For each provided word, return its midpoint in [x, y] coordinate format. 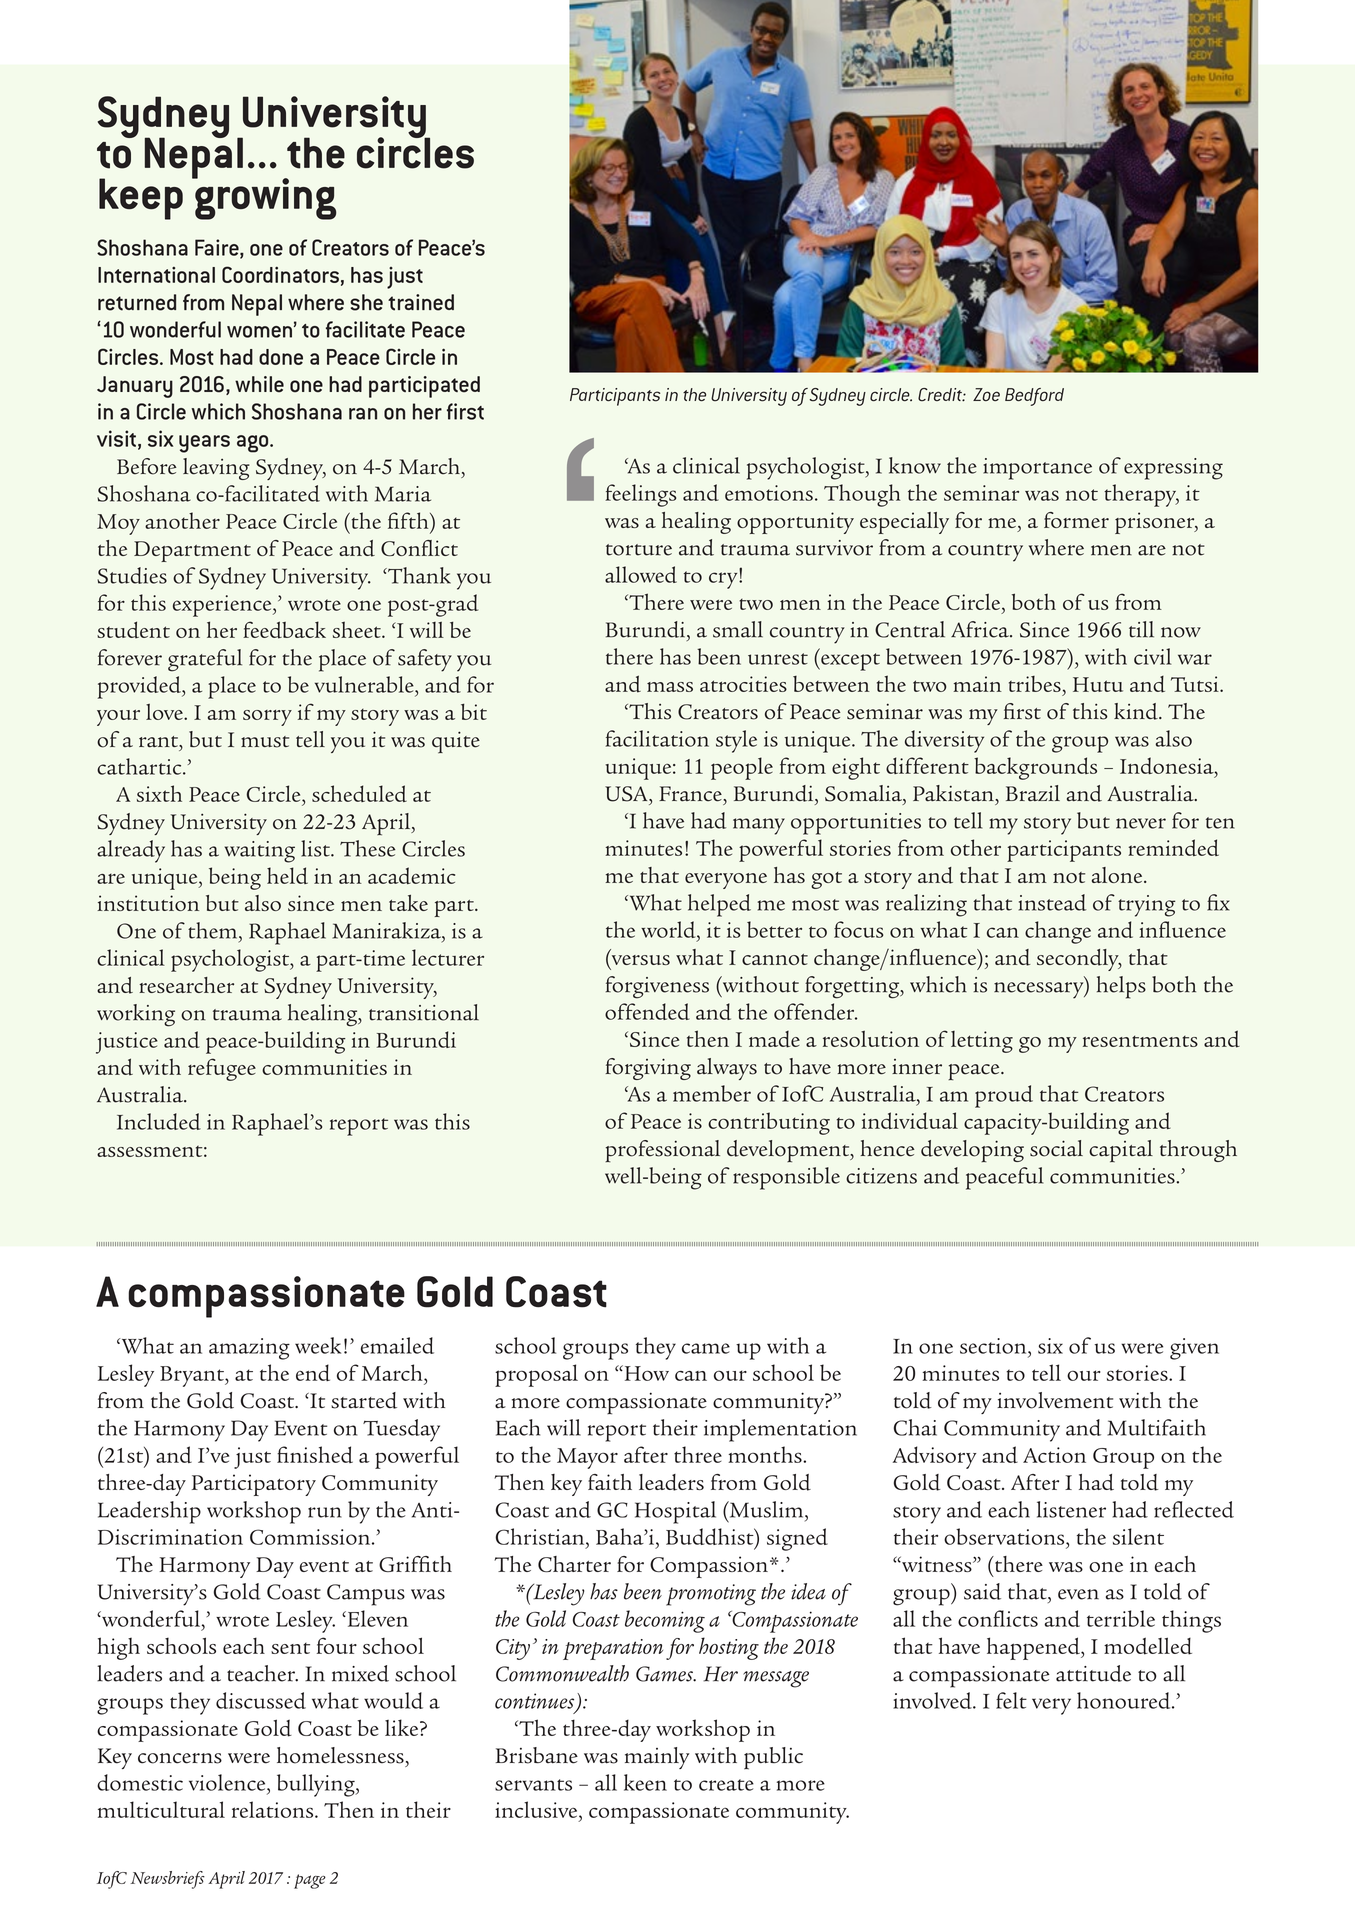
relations [274, 1809]
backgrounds [1035, 768]
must [265, 742]
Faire [218, 248]
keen [645, 1782]
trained [421, 302]
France [691, 794]
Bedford [1034, 397]
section [994, 1346]
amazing [249, 1349]
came [706, 1348]
